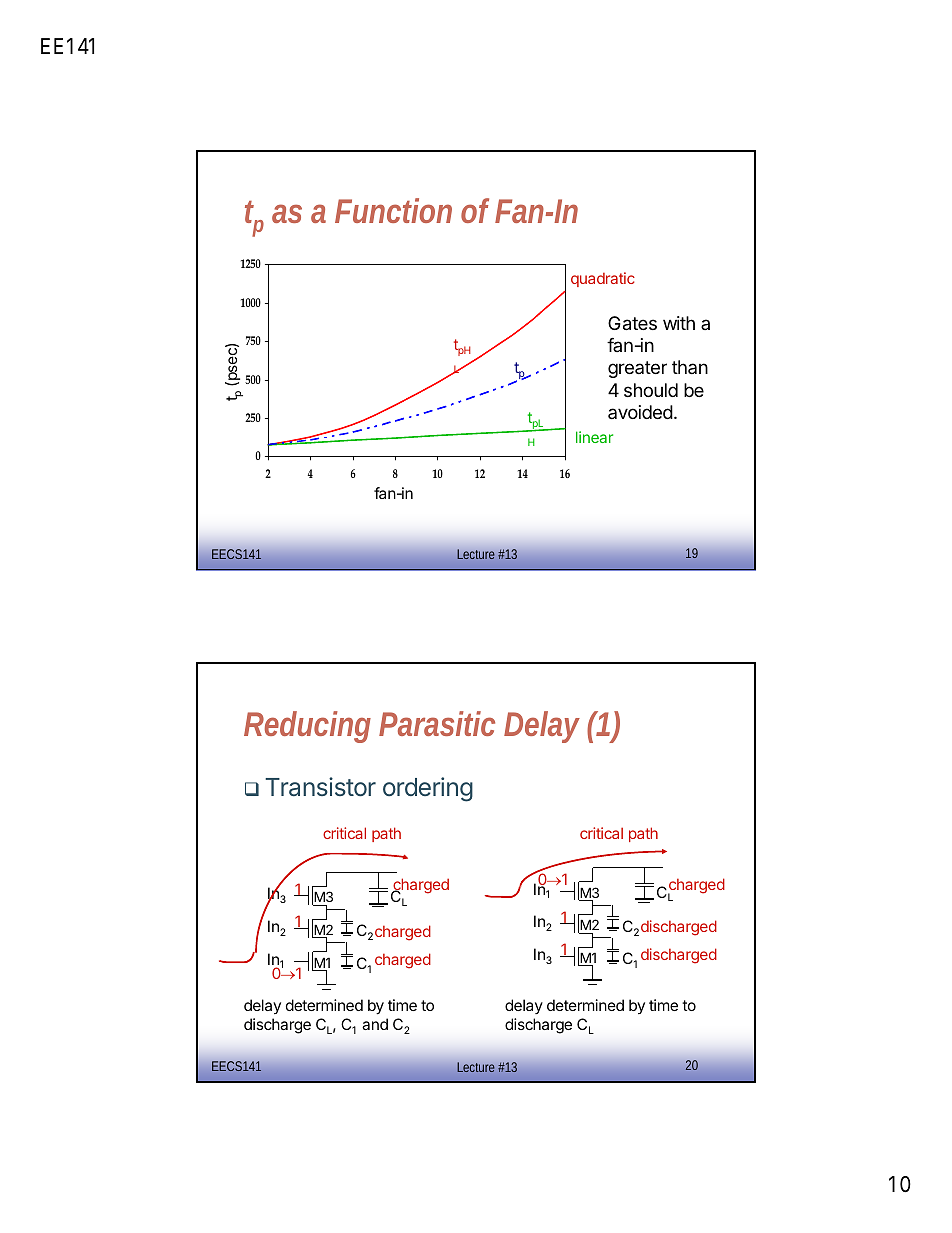 This page has width=952, height=1233. I want to click on quadratic, so click(603, 279).
